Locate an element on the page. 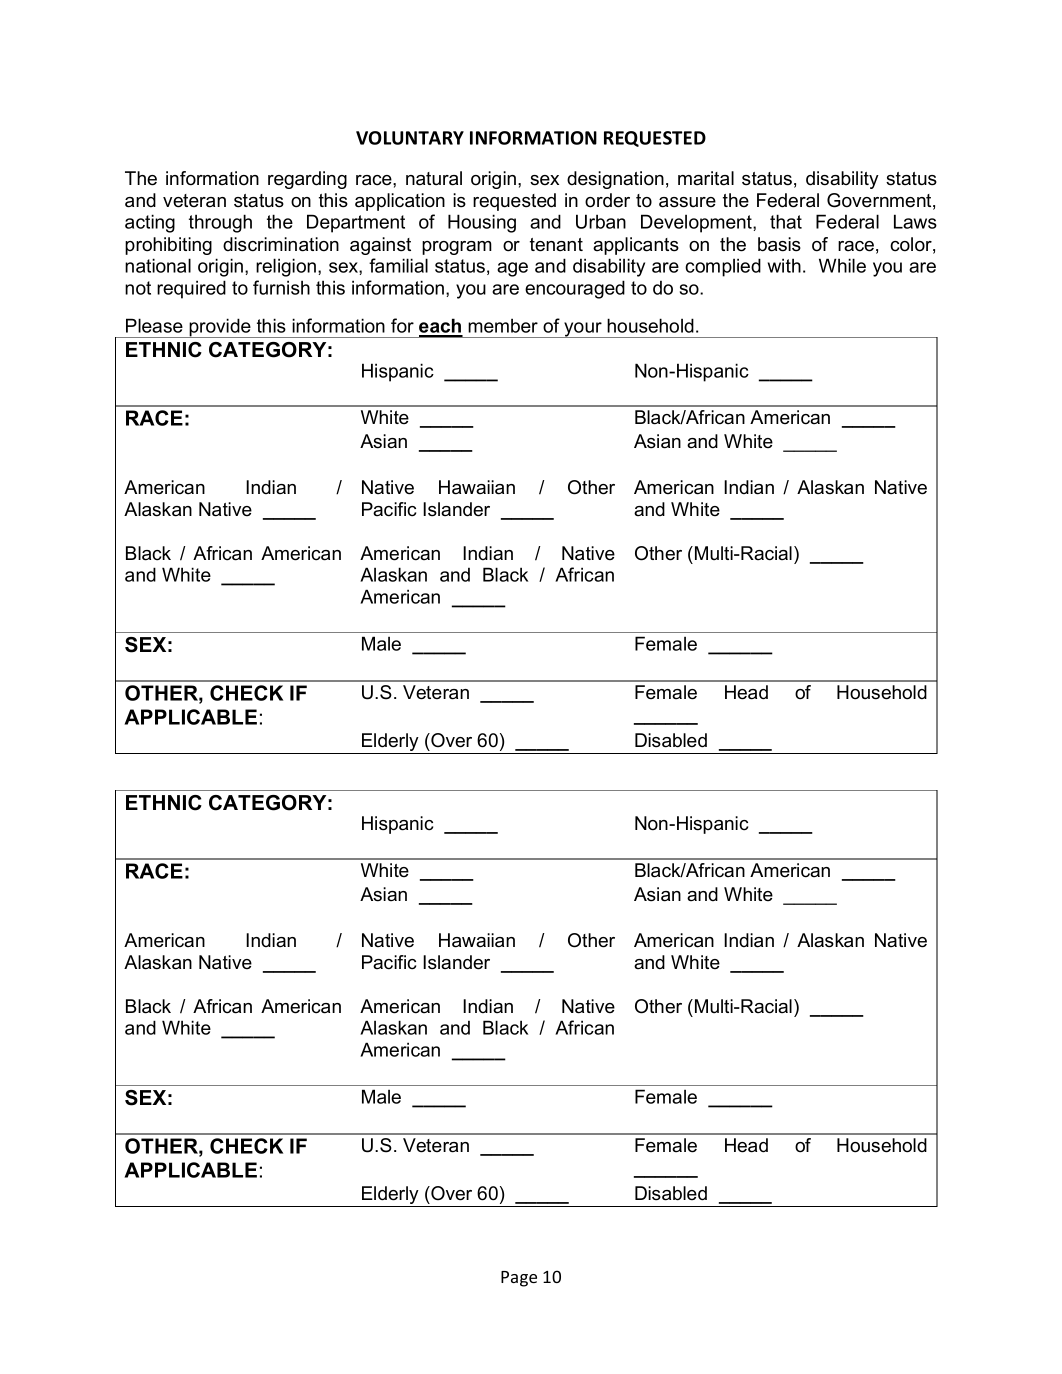  Page is located at coordinates (519, 1279).
